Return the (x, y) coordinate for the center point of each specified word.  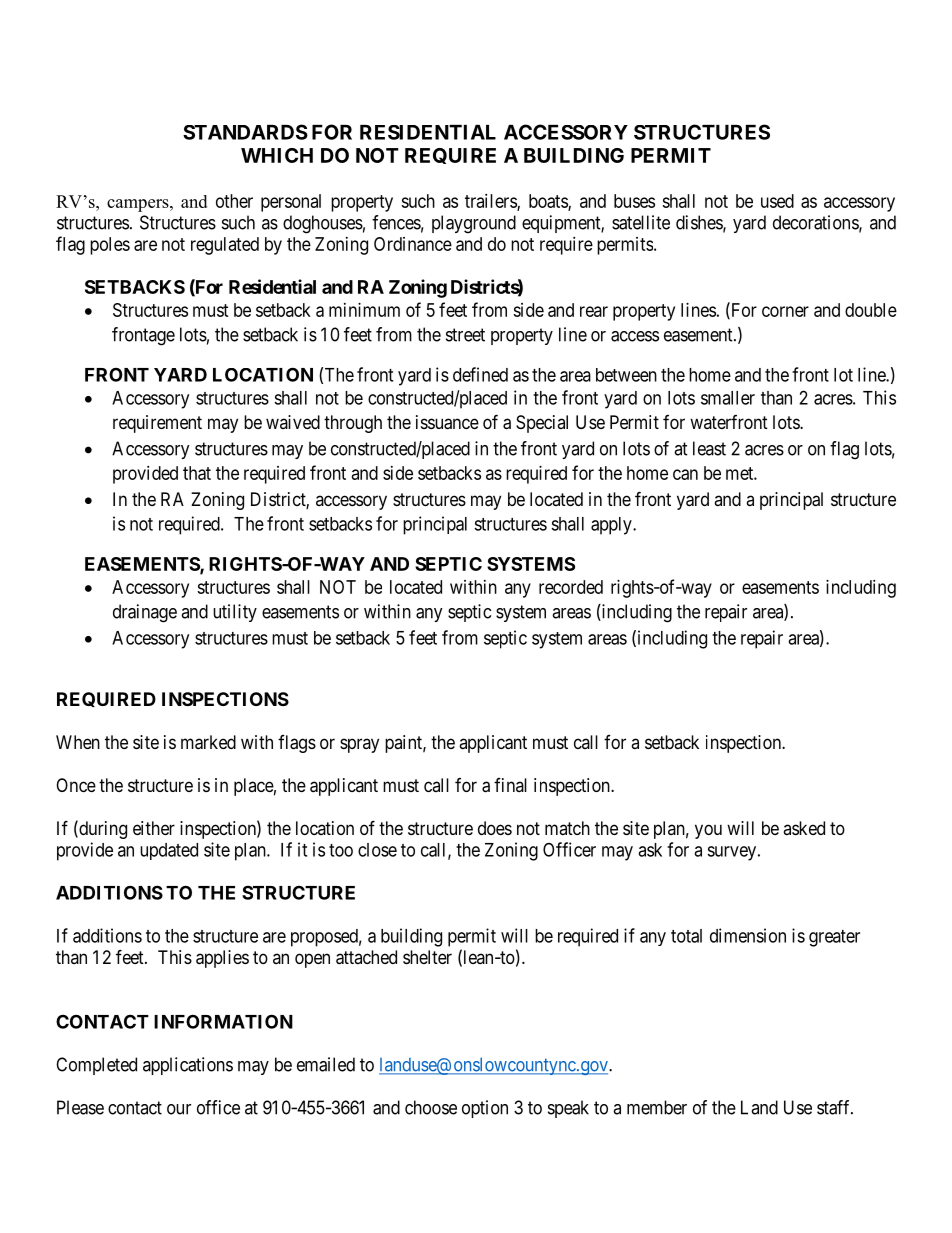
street (465, 335)
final (510, 785)
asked (804, 828)
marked (208, 742)
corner (785, 311)
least (709, 448)
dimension (748, 935)
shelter (427, 957)
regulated (225, 246)
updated (169, 851)
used (777, 201)
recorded (571, 587)
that (197, 473)
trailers (491, 202)
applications (188, 1066)
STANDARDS (245, 132)
